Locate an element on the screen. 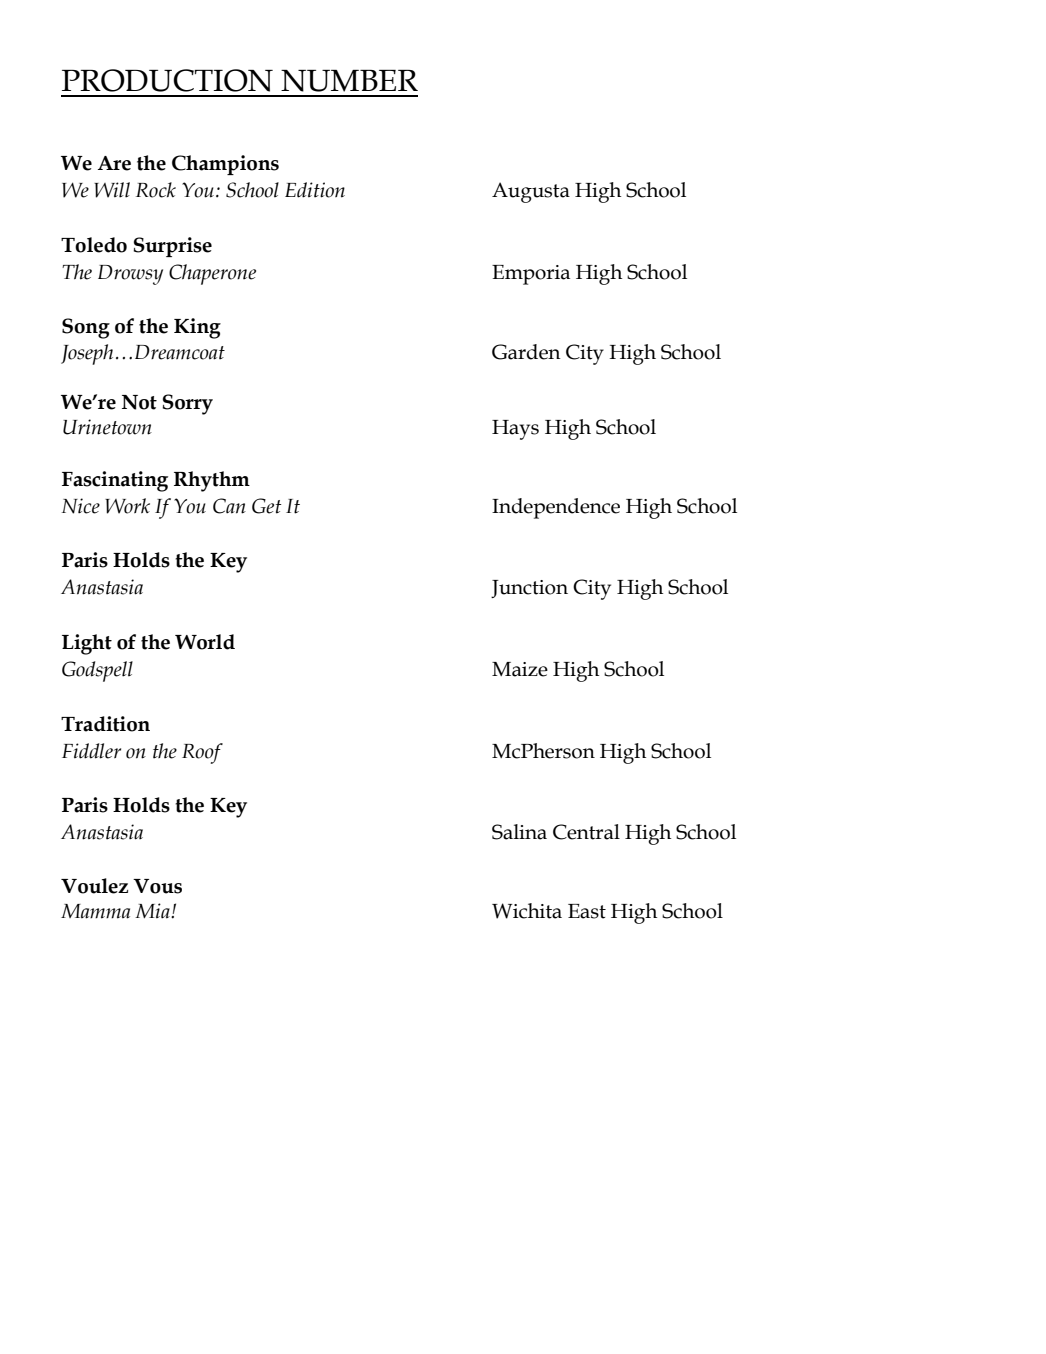 This screenshot has height=1354, width=1046. Vous is located at coordinates (157, 886).
